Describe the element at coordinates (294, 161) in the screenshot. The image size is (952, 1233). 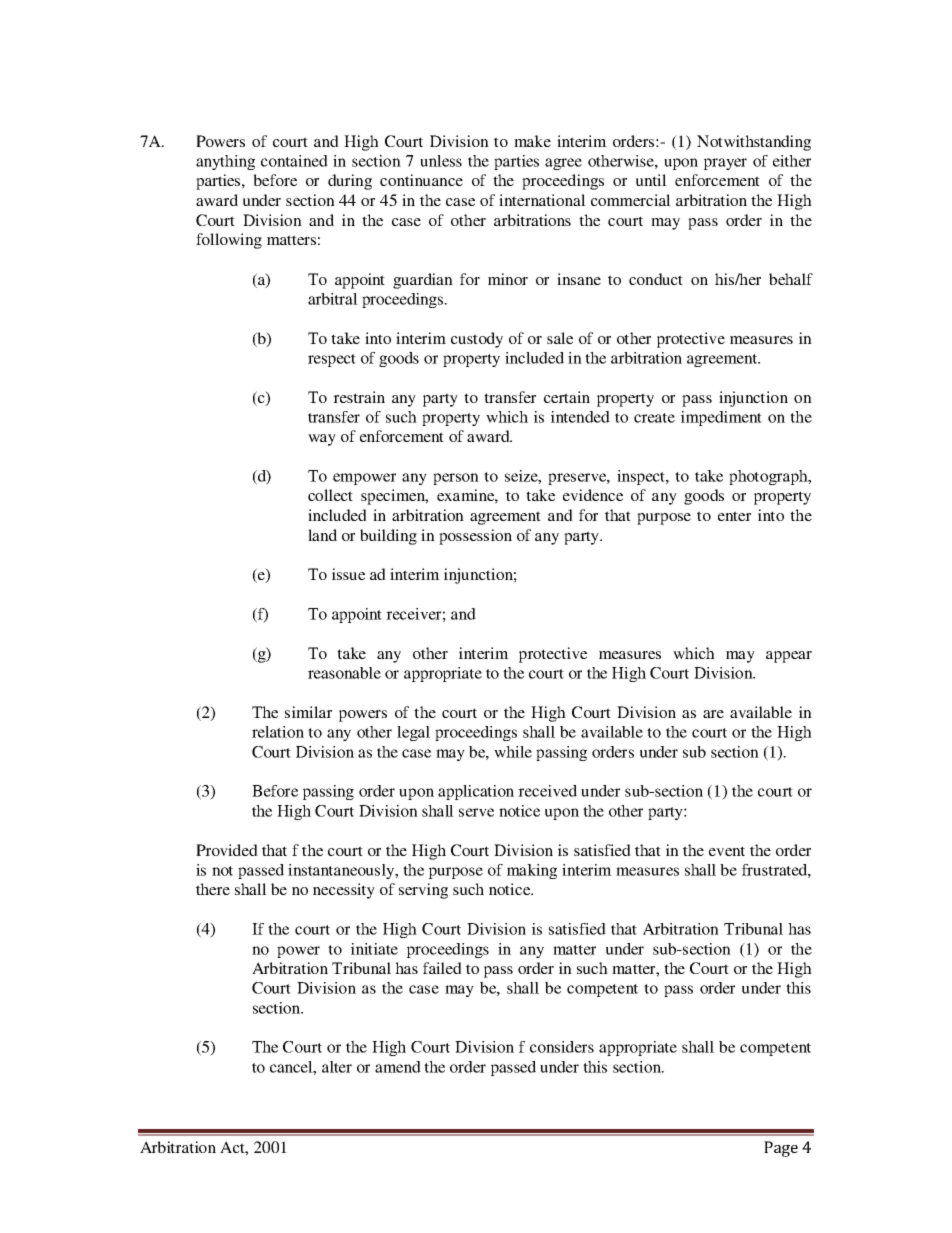
I see `contained` at that location.
